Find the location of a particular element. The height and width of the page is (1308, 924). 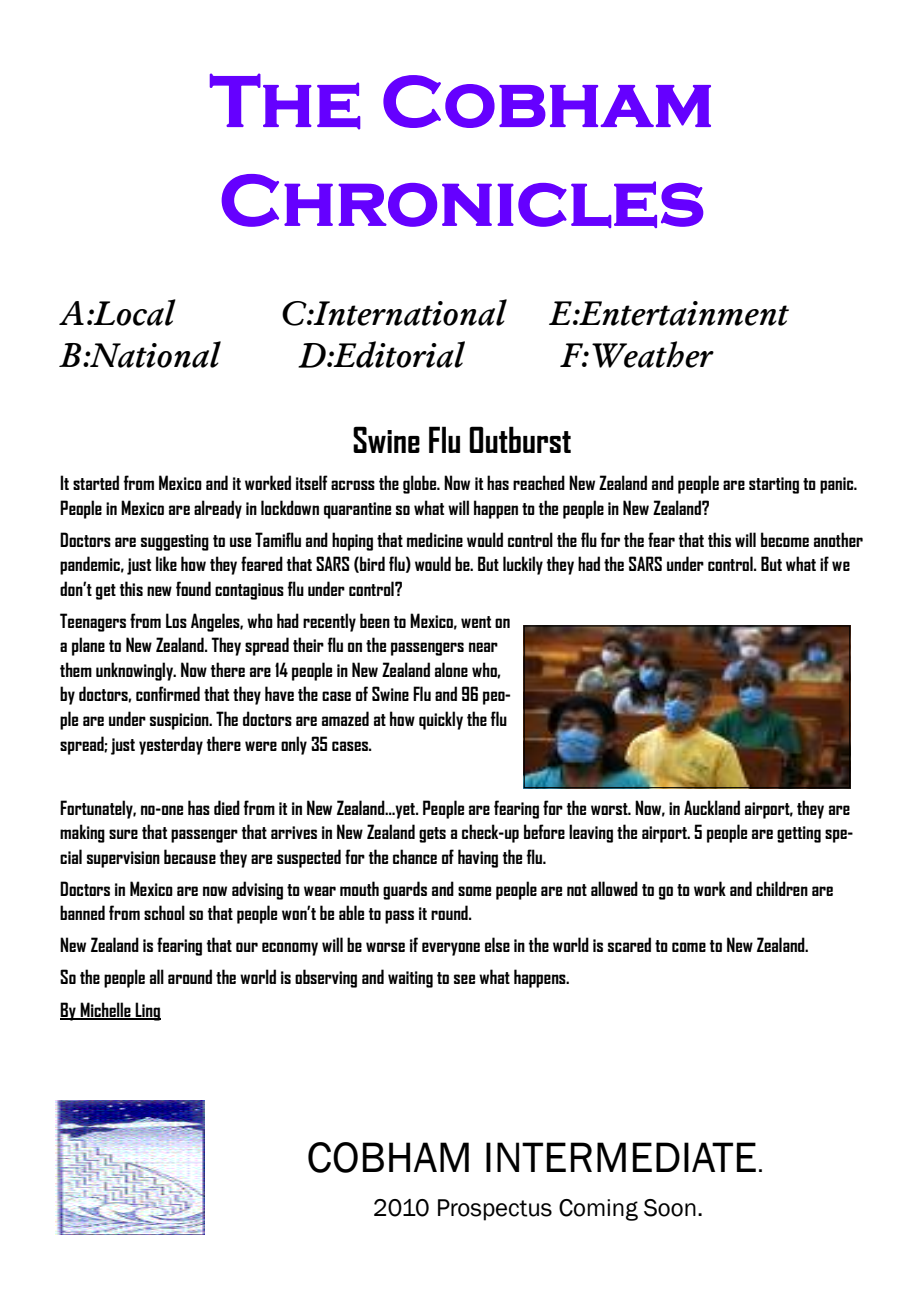

Chronicles is located at coordinates (462, 201).
